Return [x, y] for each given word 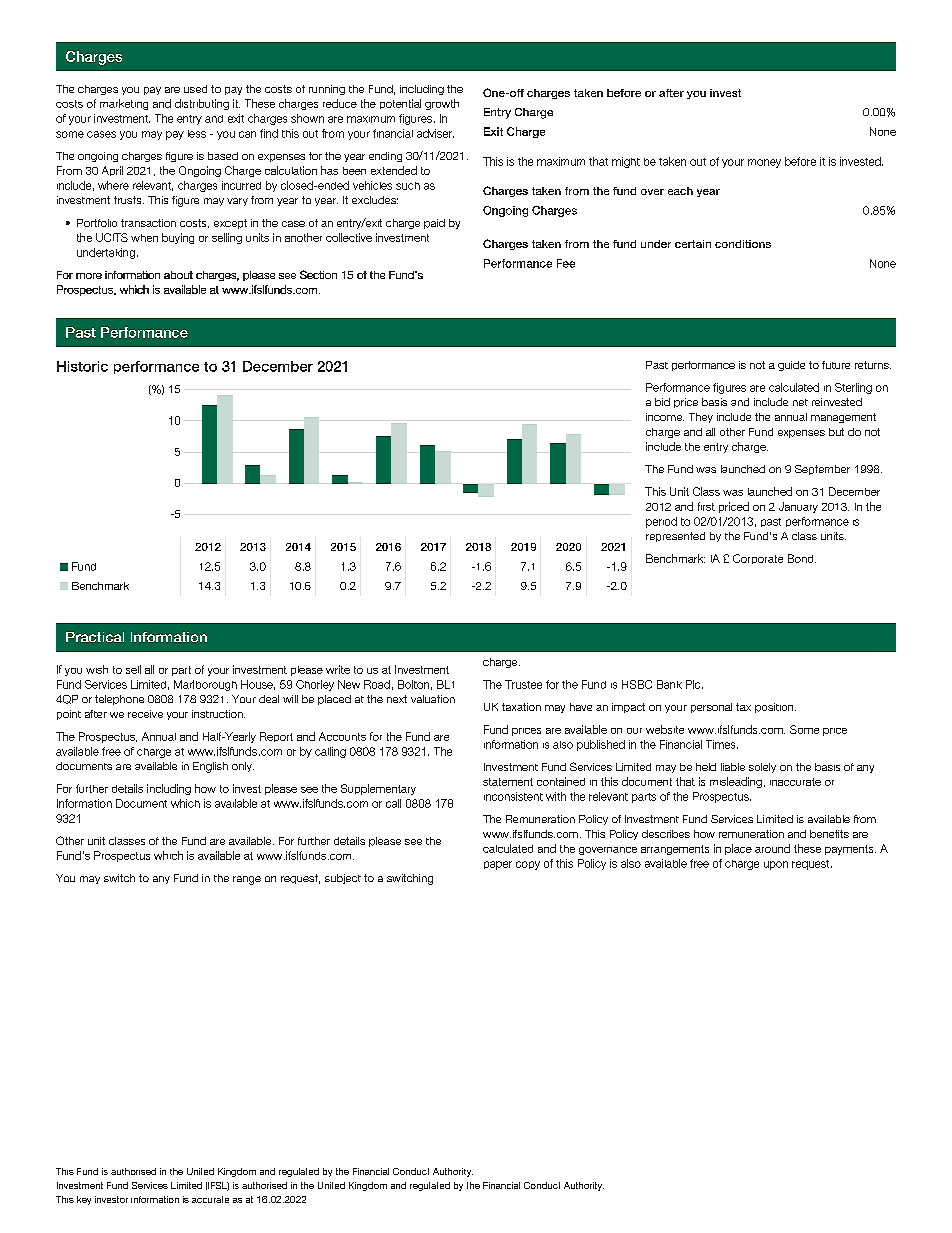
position [775, 708]
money [764, 163]
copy [528, 865]
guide [791, 366]
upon [776, 865]
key [84, 1200]
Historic [82, 366]
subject [343, 879]
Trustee [523, 684]
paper [498, 865]
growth [442, 104]
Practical [95, 637]
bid [662, 402]
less [197, 134]
